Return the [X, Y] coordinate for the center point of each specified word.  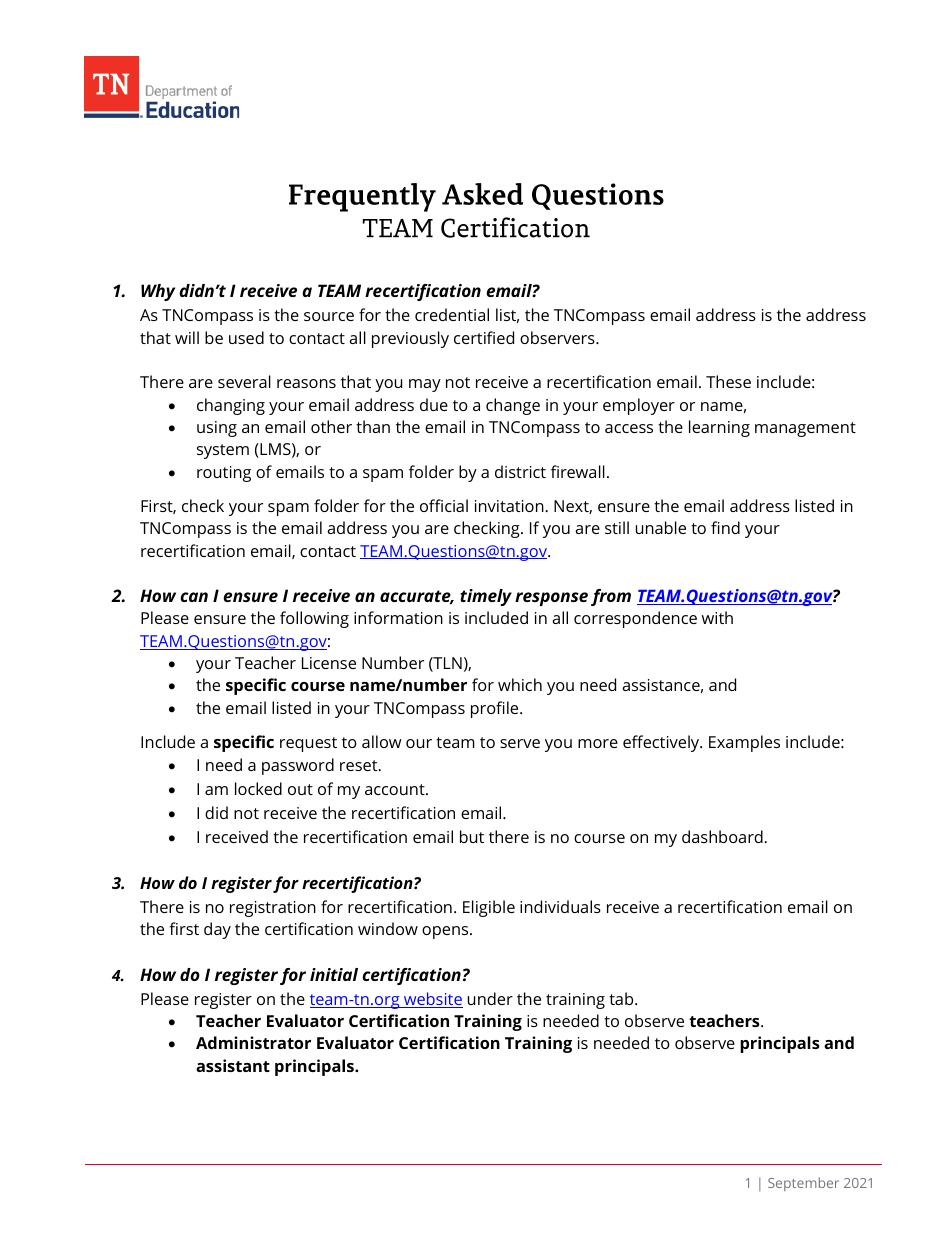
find [725, 527]
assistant [233, 1065]
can [194, 597]
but [472, 836]
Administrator [253, 1042]
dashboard [723, 836]
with [717, 617]
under [490, 998]
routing [224, 474]
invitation [510, 506]
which [520, 684]
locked [258, 788]
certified [484, 337]
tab [622, 998]
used [246, 337]
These [728, 381]
